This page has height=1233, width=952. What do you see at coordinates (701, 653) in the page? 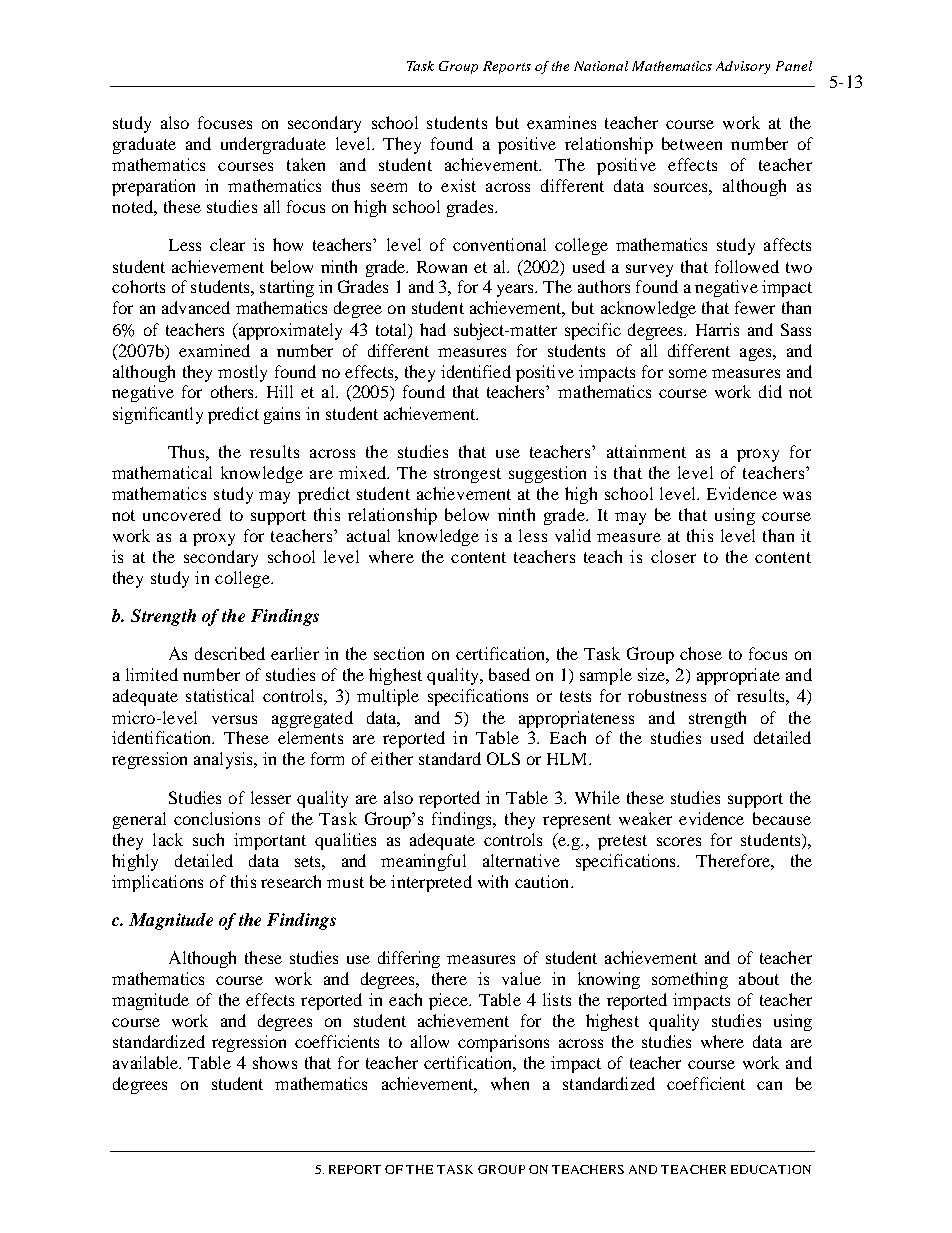
I see `chose` at bounding box center [701, 653].
